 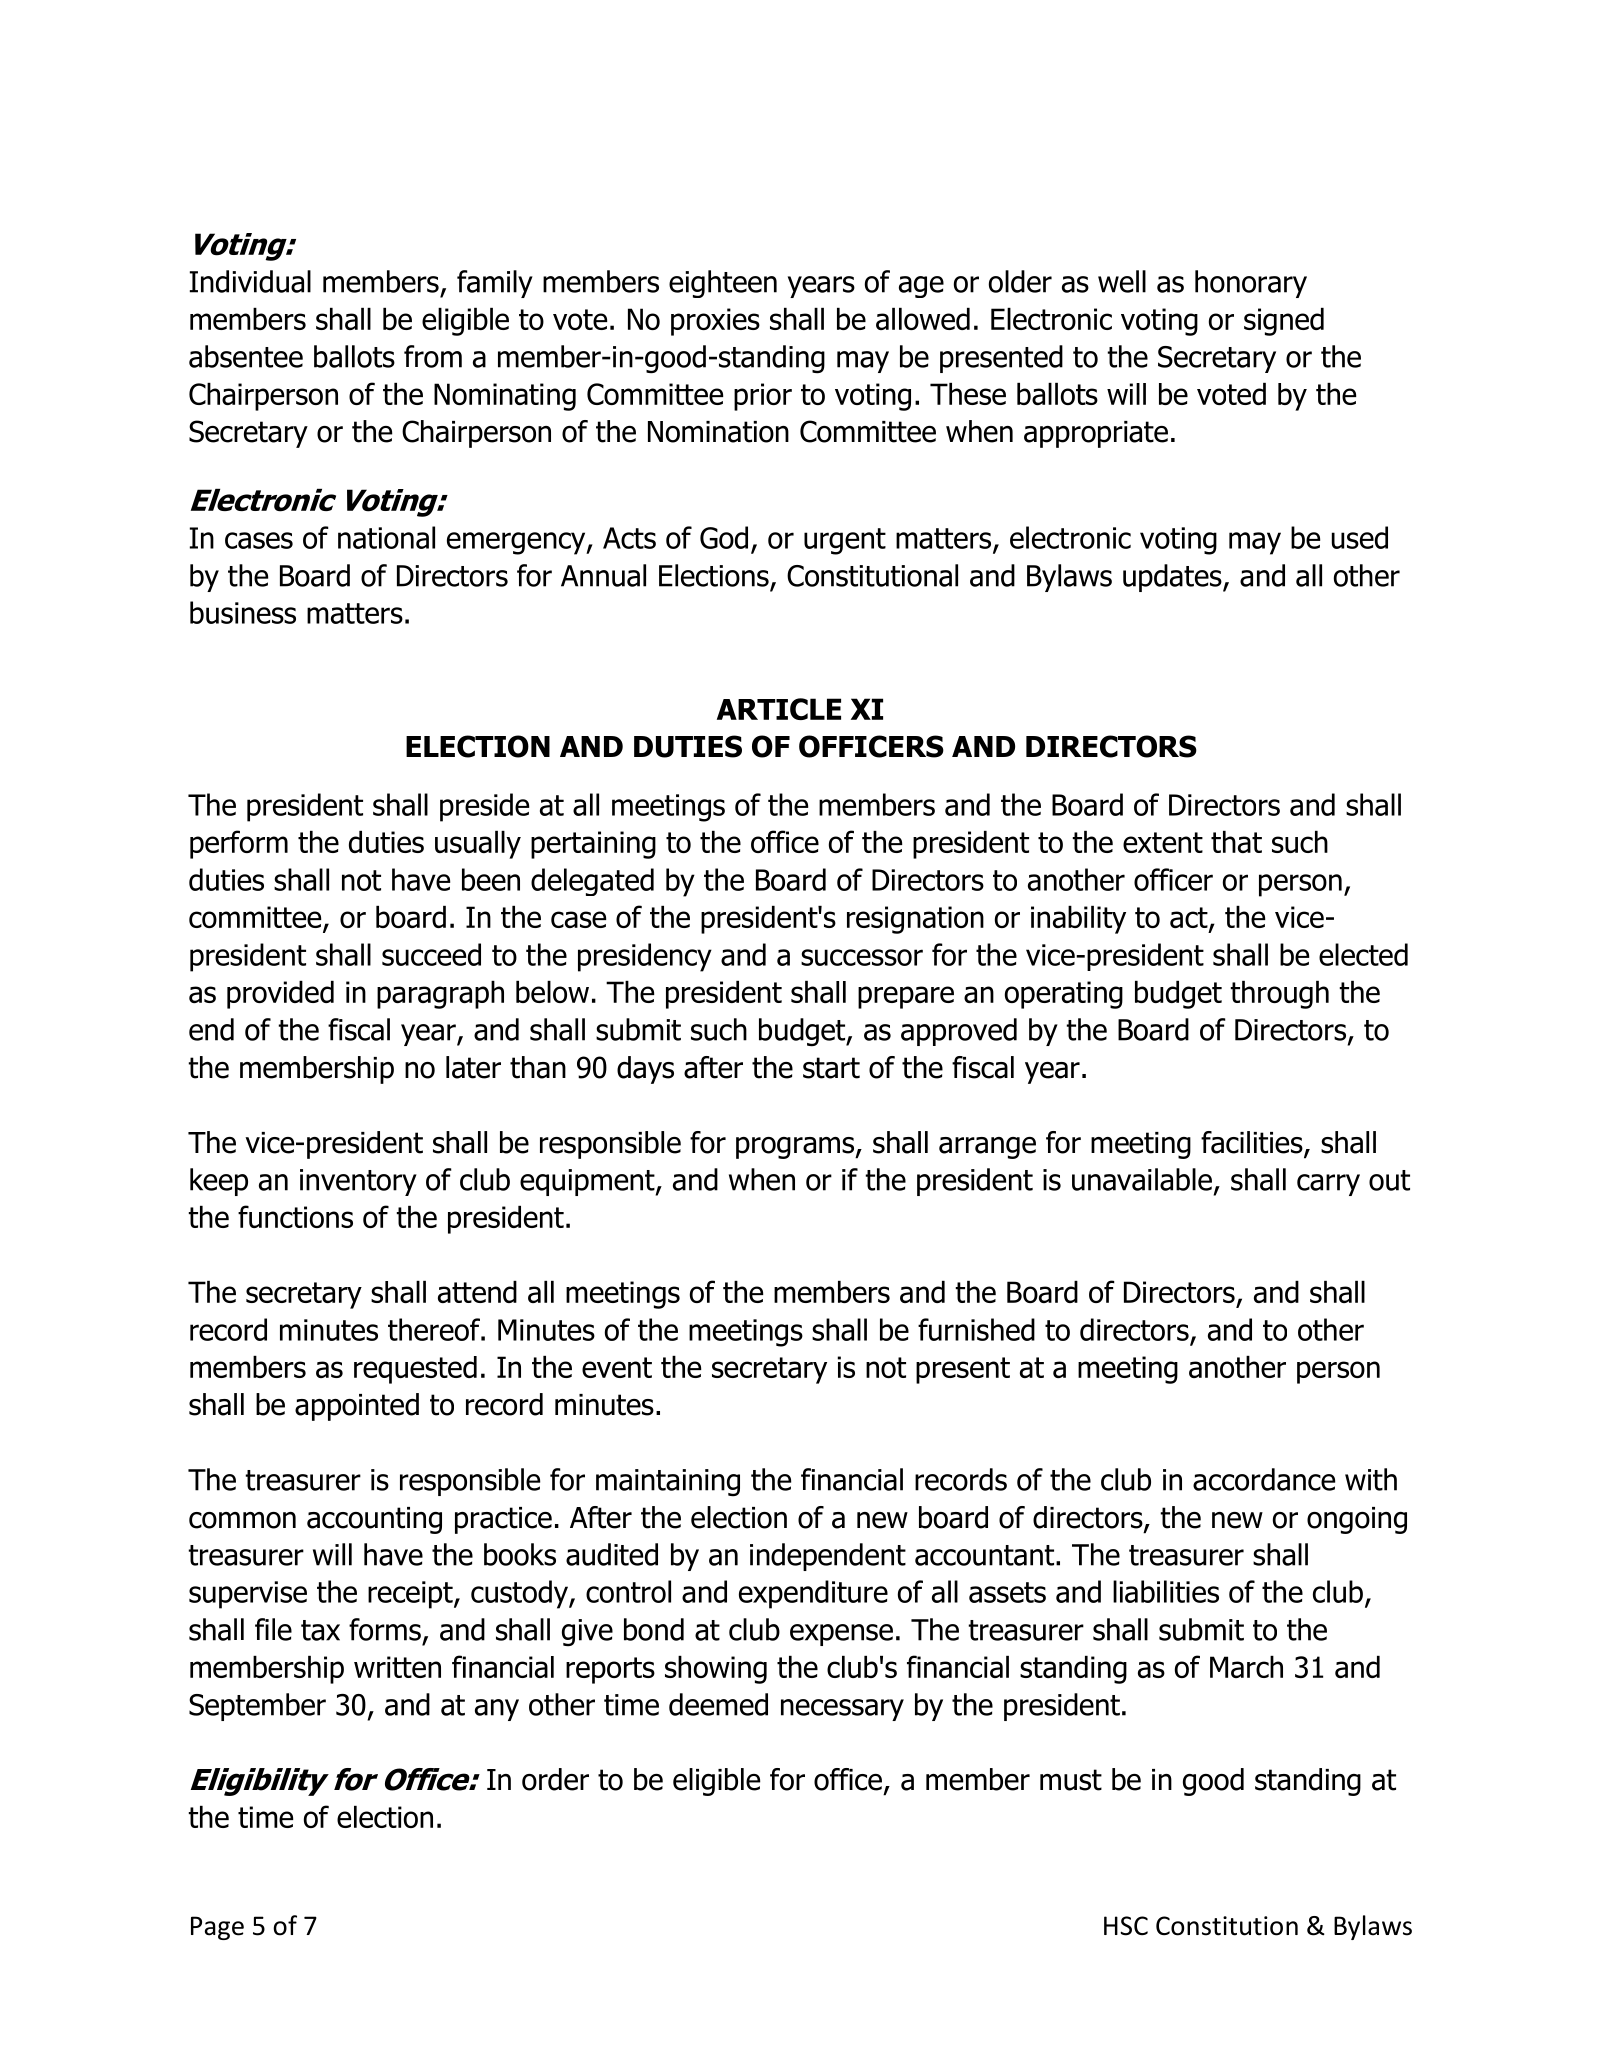 What do you see at coordinates (1264, 1479) in the screenshot?
I see `accordance` at bounding box center [1264, 1479].
